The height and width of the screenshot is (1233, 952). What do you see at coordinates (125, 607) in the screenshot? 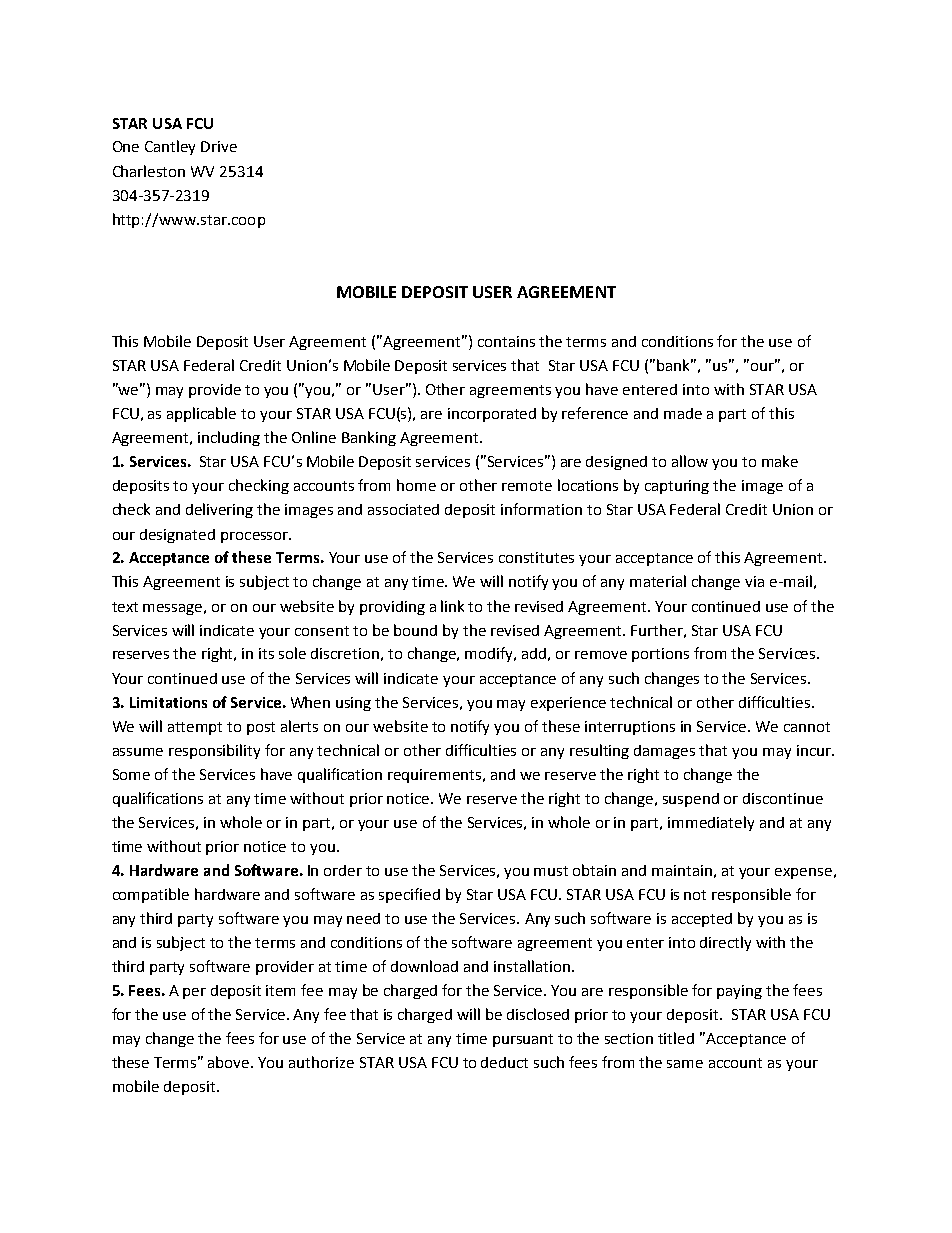
I see `text` at bounding box center [125, 607].
